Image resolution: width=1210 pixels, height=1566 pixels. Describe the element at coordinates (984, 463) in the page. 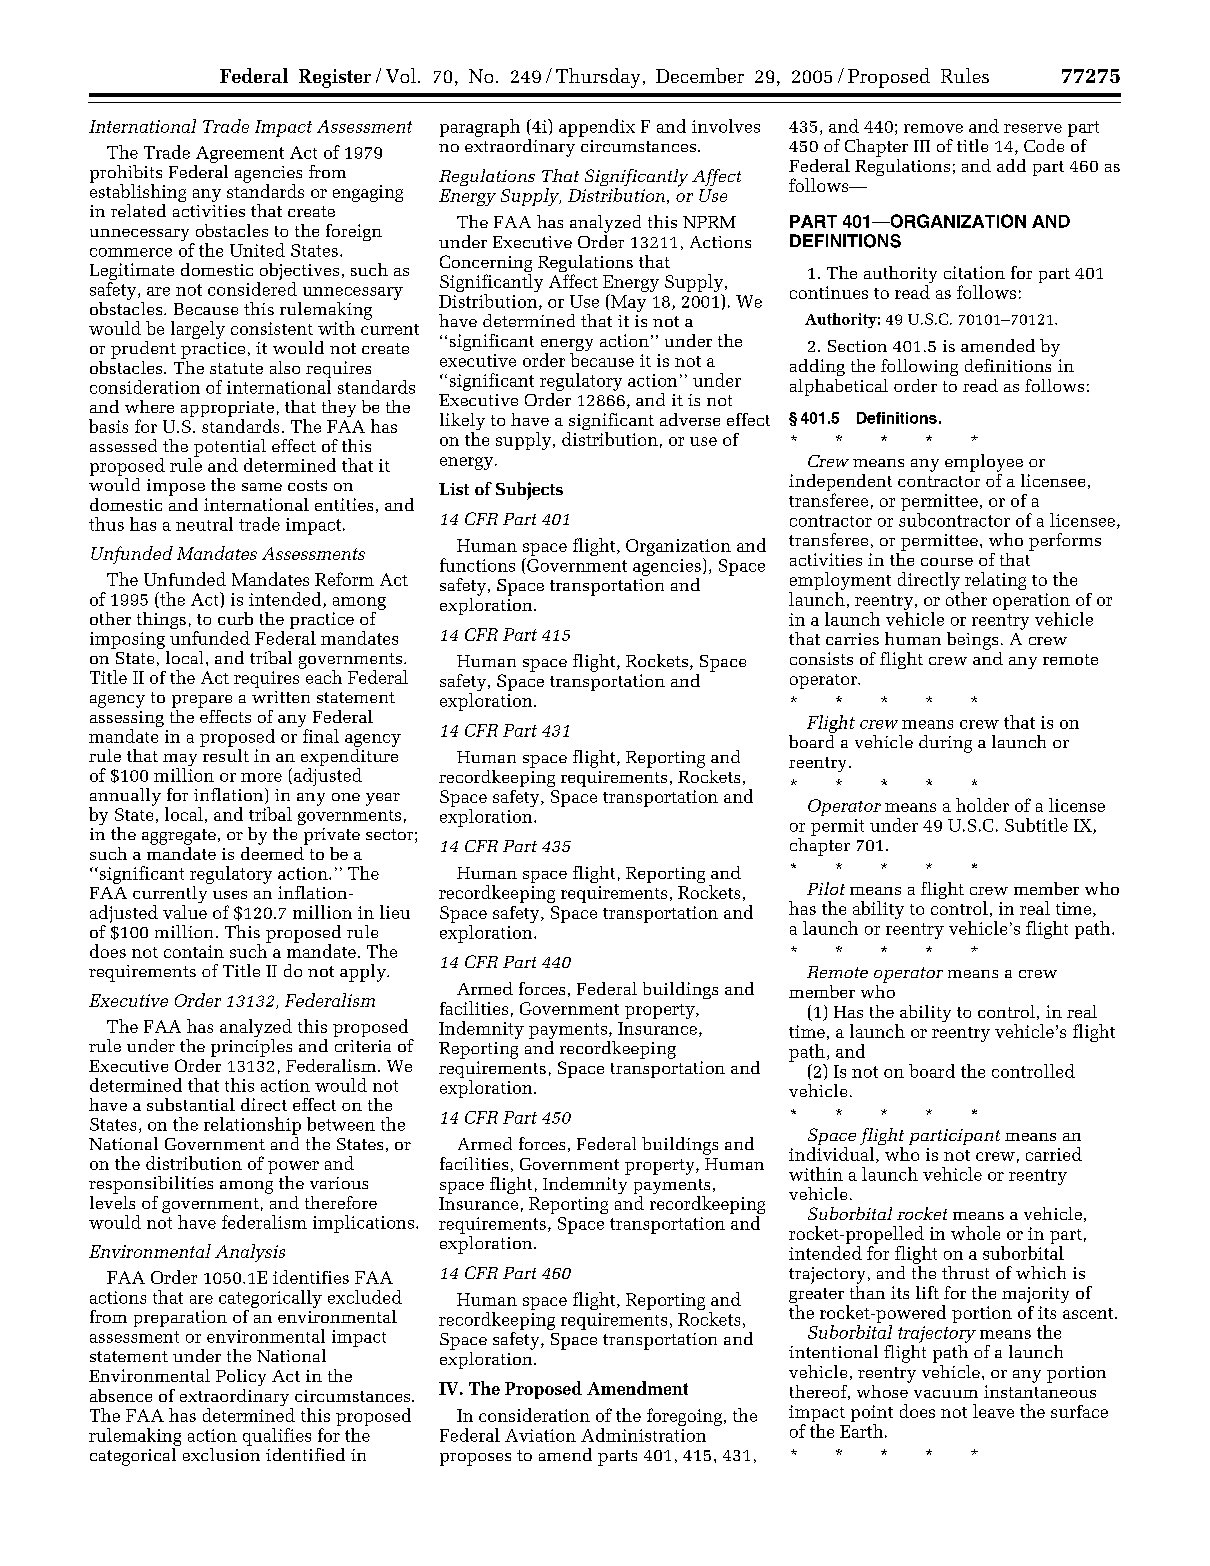

I see `employee` at that location.
